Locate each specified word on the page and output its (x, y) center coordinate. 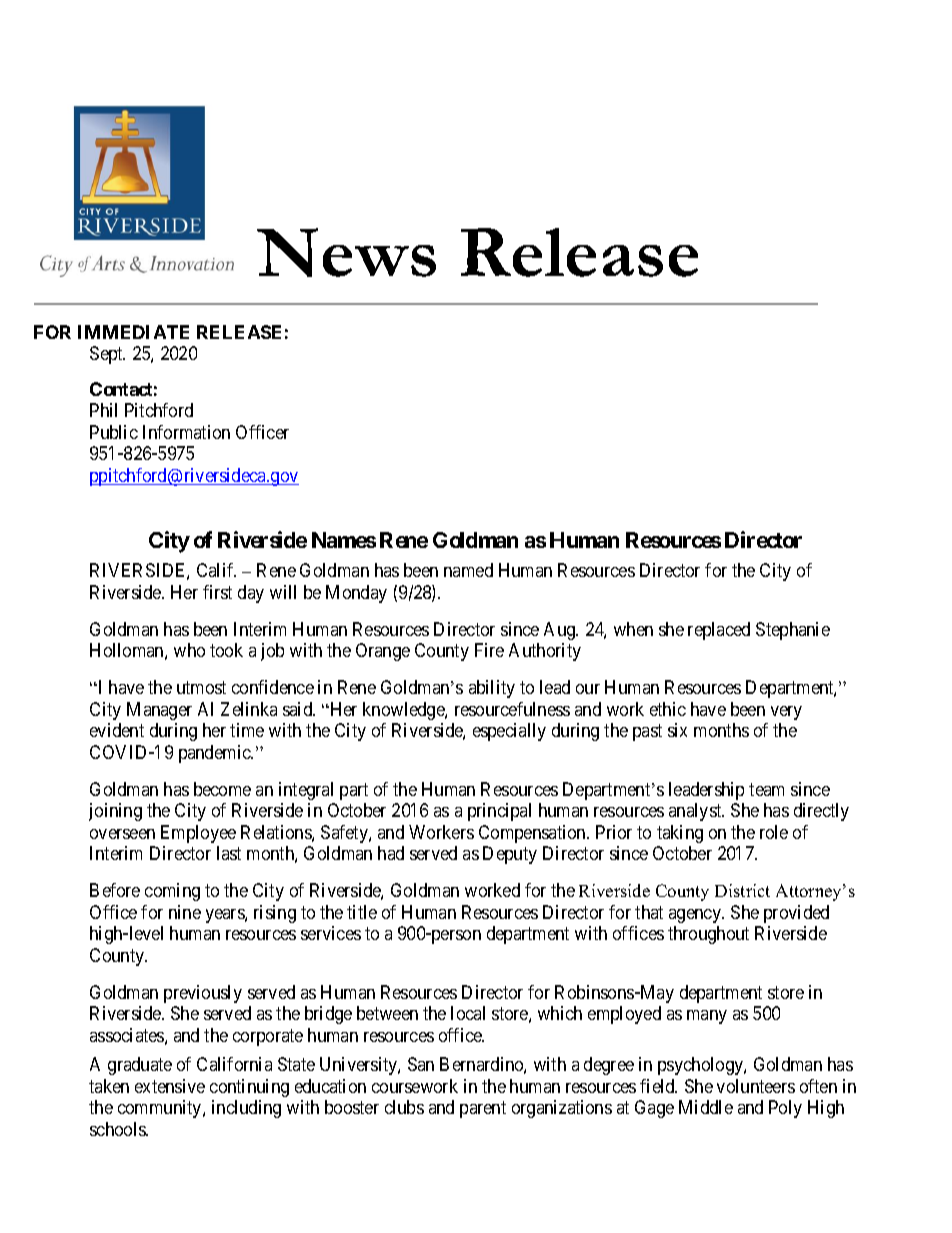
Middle (706, 1107)
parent (483, 1109)
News (346, 252)
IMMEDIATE (133, 332)
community (161, 1109)
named (468, 570)
